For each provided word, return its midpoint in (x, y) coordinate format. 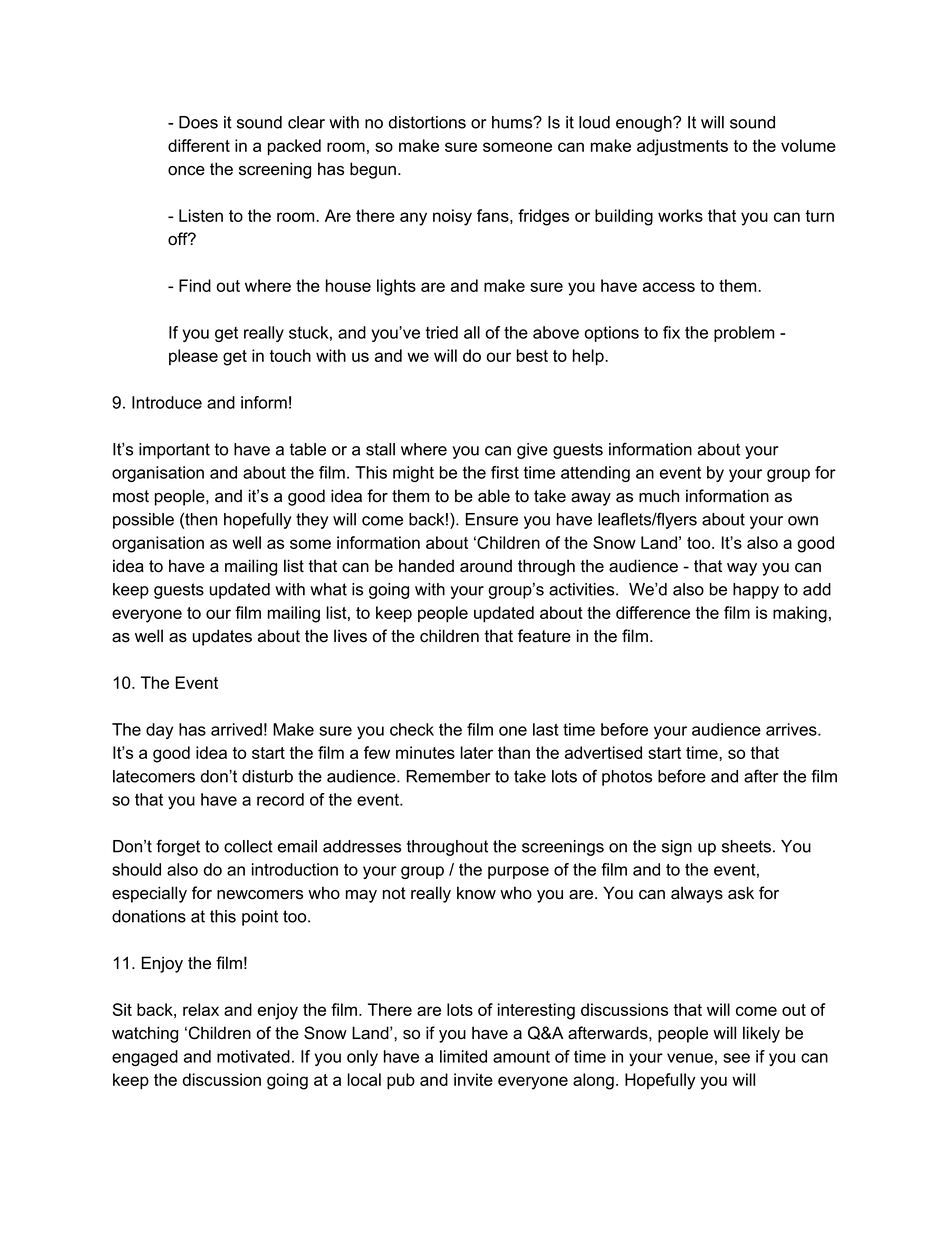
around (486, 566)
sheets (746, 846)
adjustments (682, 147)
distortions (427, 122)
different (199, 145)
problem (744, 334)
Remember (449, 776)
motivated (253, 1056)
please (193, 357)
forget (178, 847)
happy (756, 591)
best (532, 355)
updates (222, 637)
